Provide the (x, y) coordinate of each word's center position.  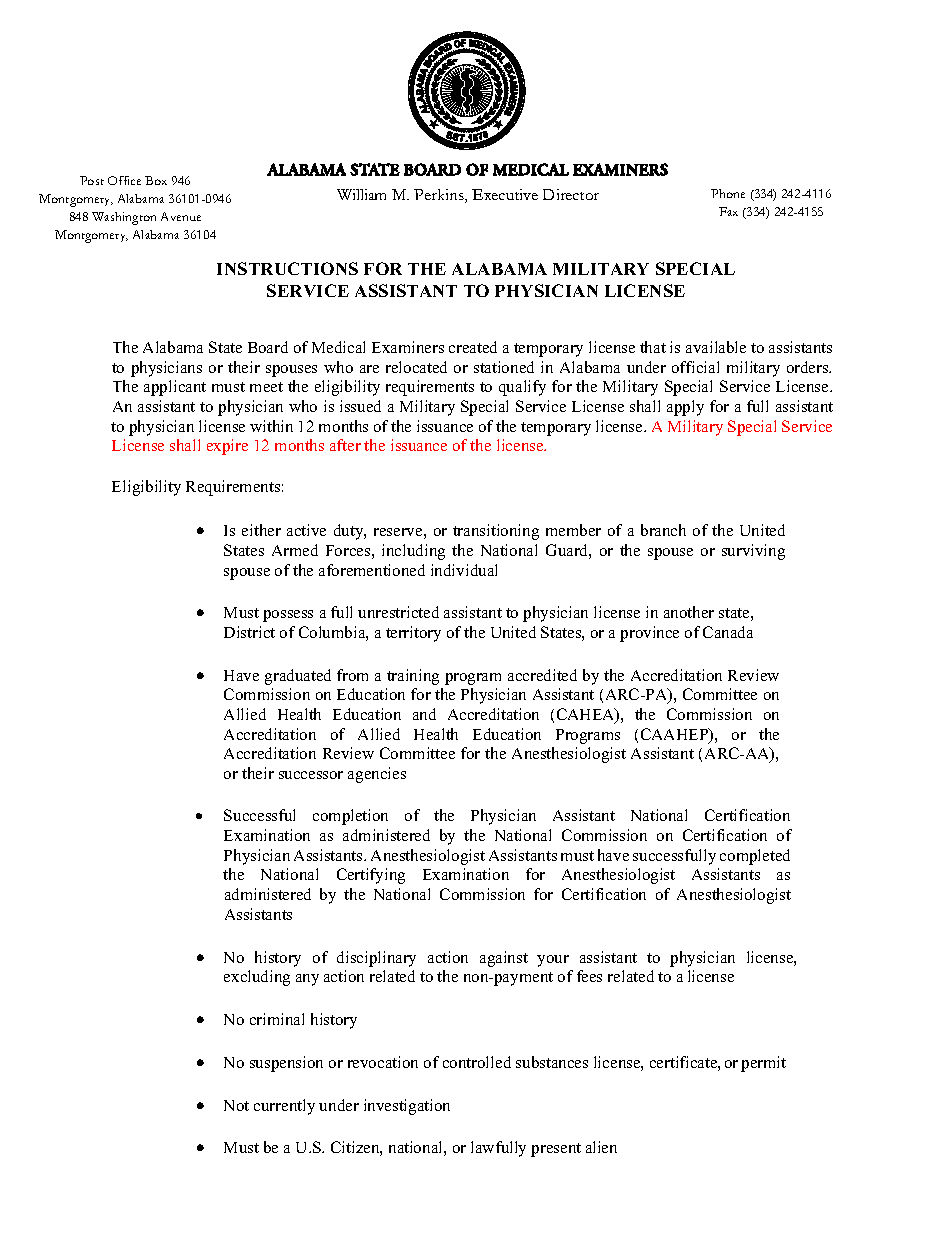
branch (663, 530)
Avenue (181, 216)
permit (763, 1064)
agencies (377, 775)
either (261, 530)
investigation (407, 1107)
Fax (728, 211)
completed (755, 857)
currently (284, 1107)
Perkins (440, 196)
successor (311, 775)
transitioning (496, 532)
